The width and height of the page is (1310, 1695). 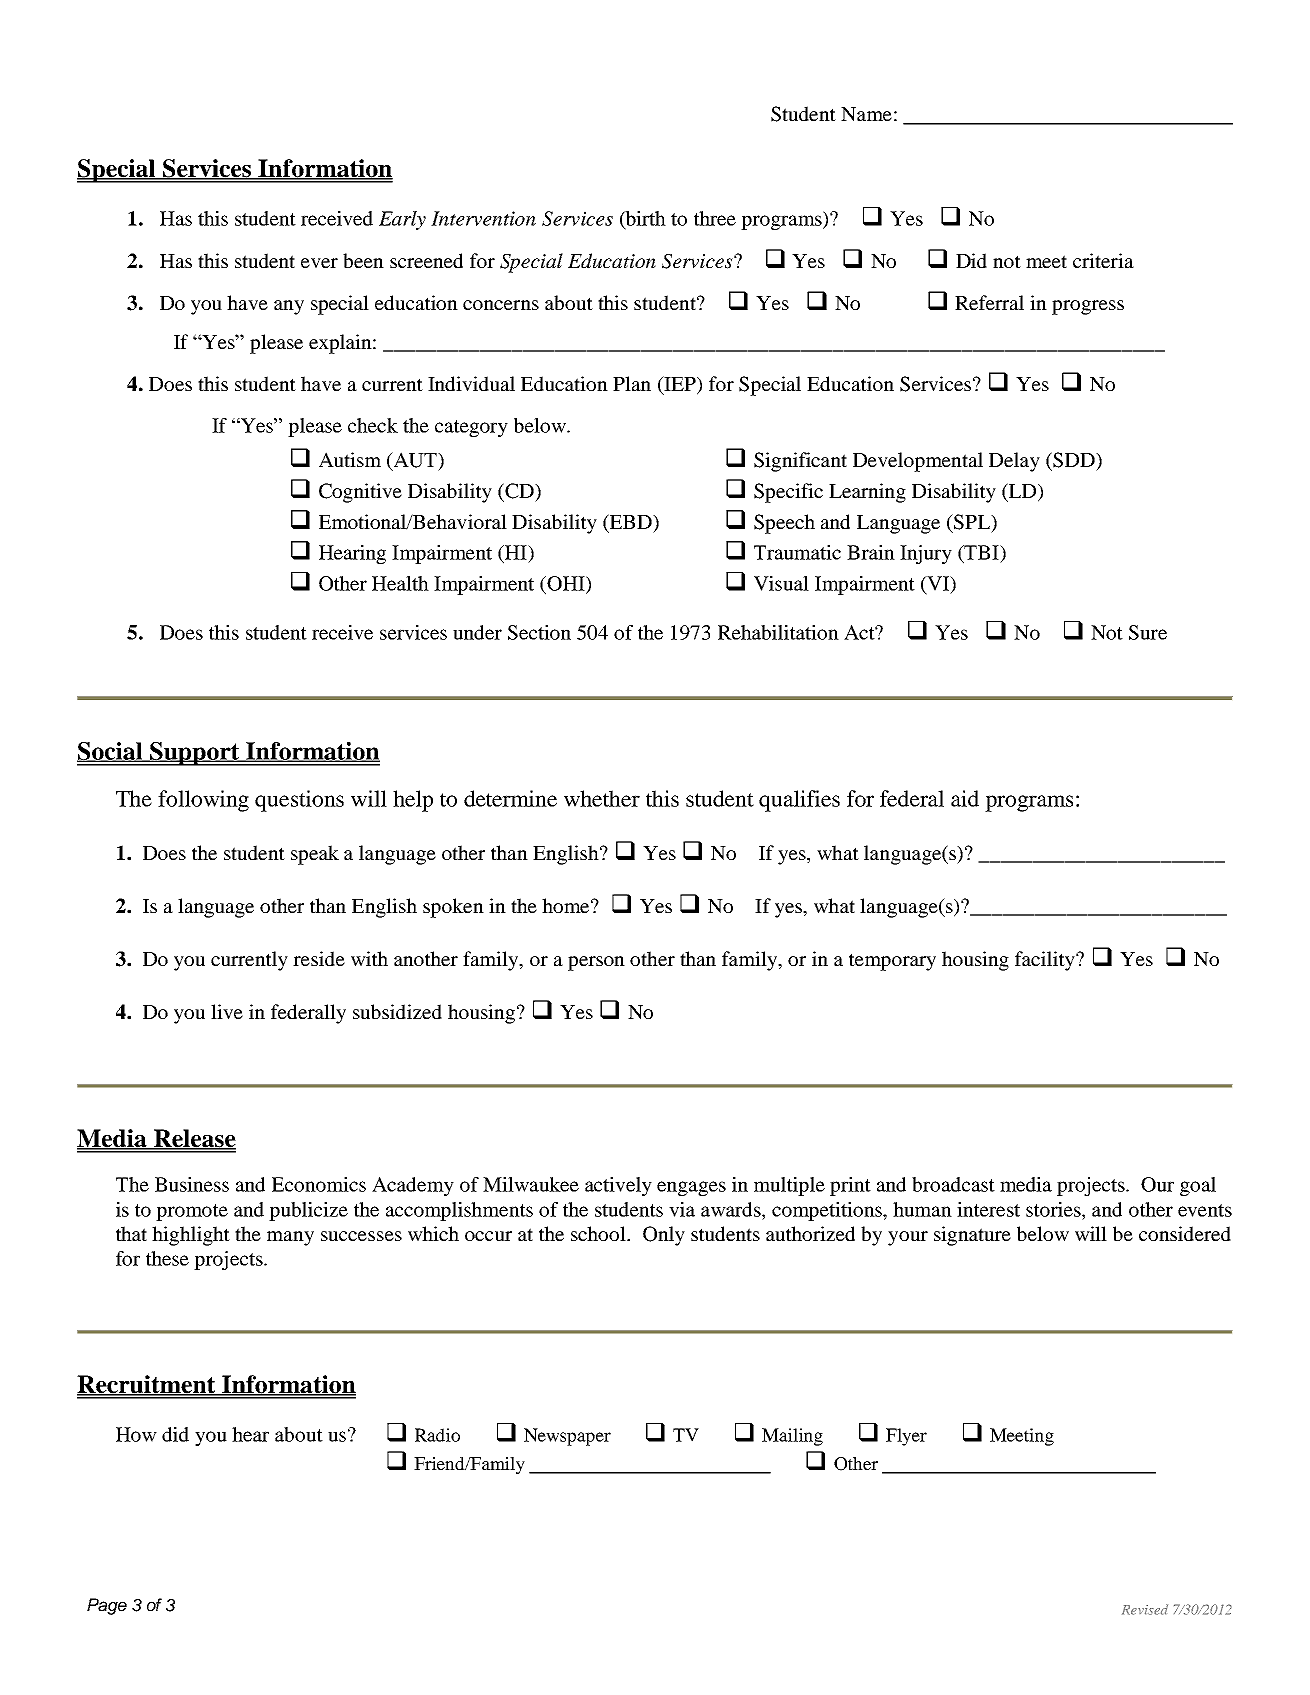 I want to click on birth, so click(x=645, y=219).
